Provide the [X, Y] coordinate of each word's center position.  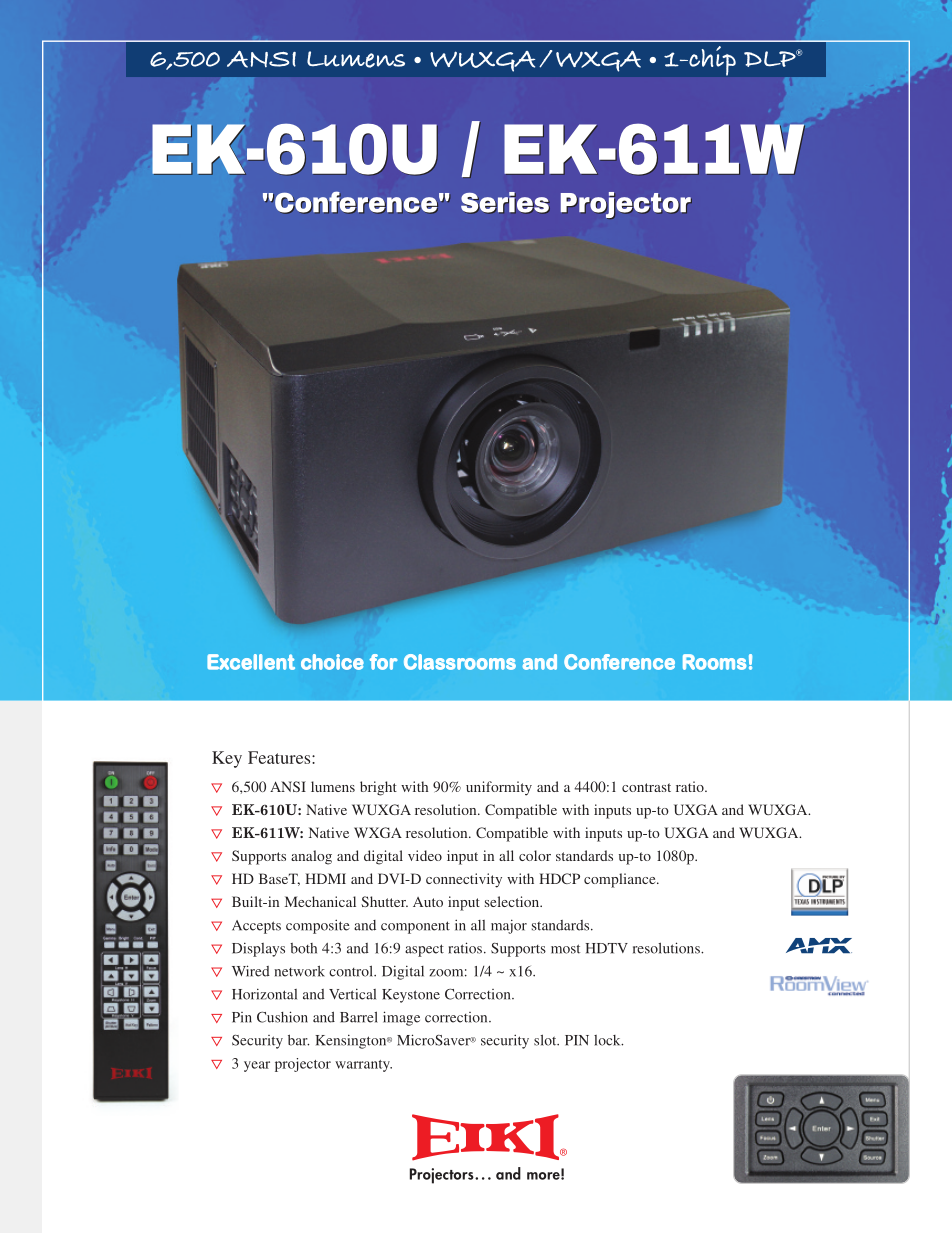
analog [311, 857]
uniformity [499, 788]
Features [280, 757]
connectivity [464, 880]
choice [332, 662]
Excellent [251, 662]
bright [378, 788]
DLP [771, 58]
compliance [621, 880]
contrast [646, 787]
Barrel [359, 1017]
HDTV [607, 948]
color [535, 855]
